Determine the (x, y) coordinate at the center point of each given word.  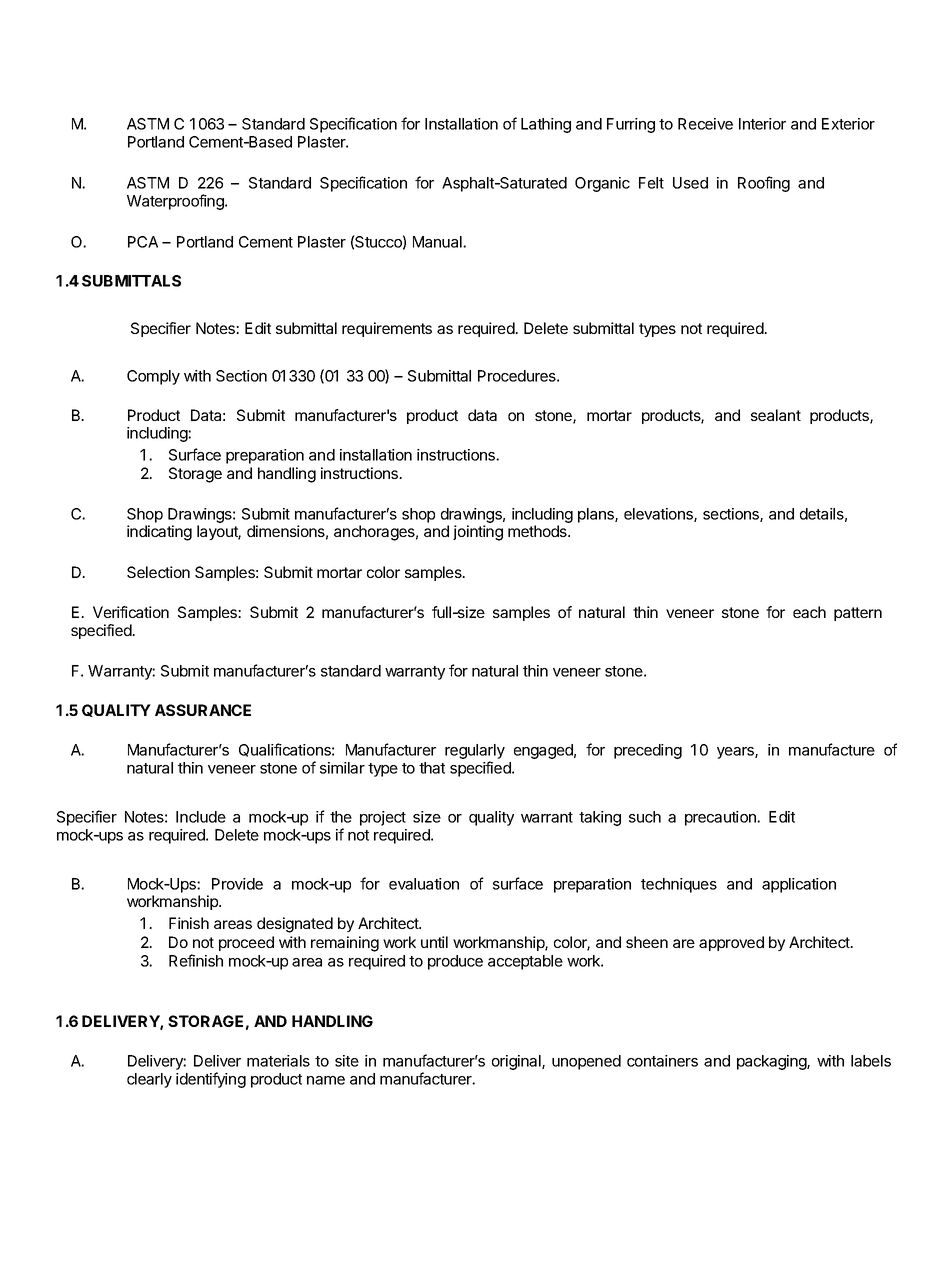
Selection (158, 572)
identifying (211, 1080)
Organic (602, 184)
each (809, 612)
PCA (143, 242)
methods (538, 531)
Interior (762, 124)
